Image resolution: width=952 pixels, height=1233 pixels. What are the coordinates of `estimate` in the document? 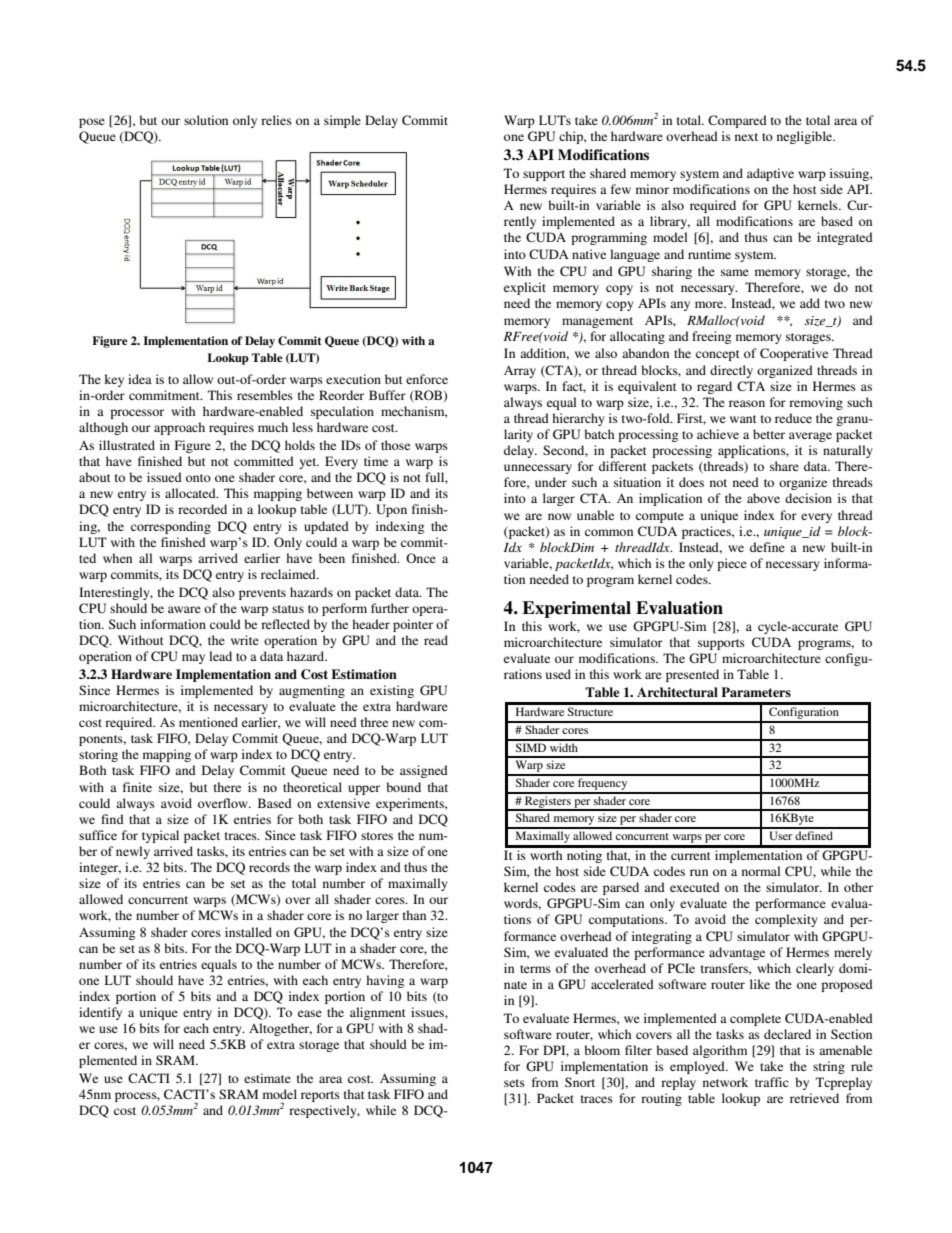 It's located at (267, 1078).
